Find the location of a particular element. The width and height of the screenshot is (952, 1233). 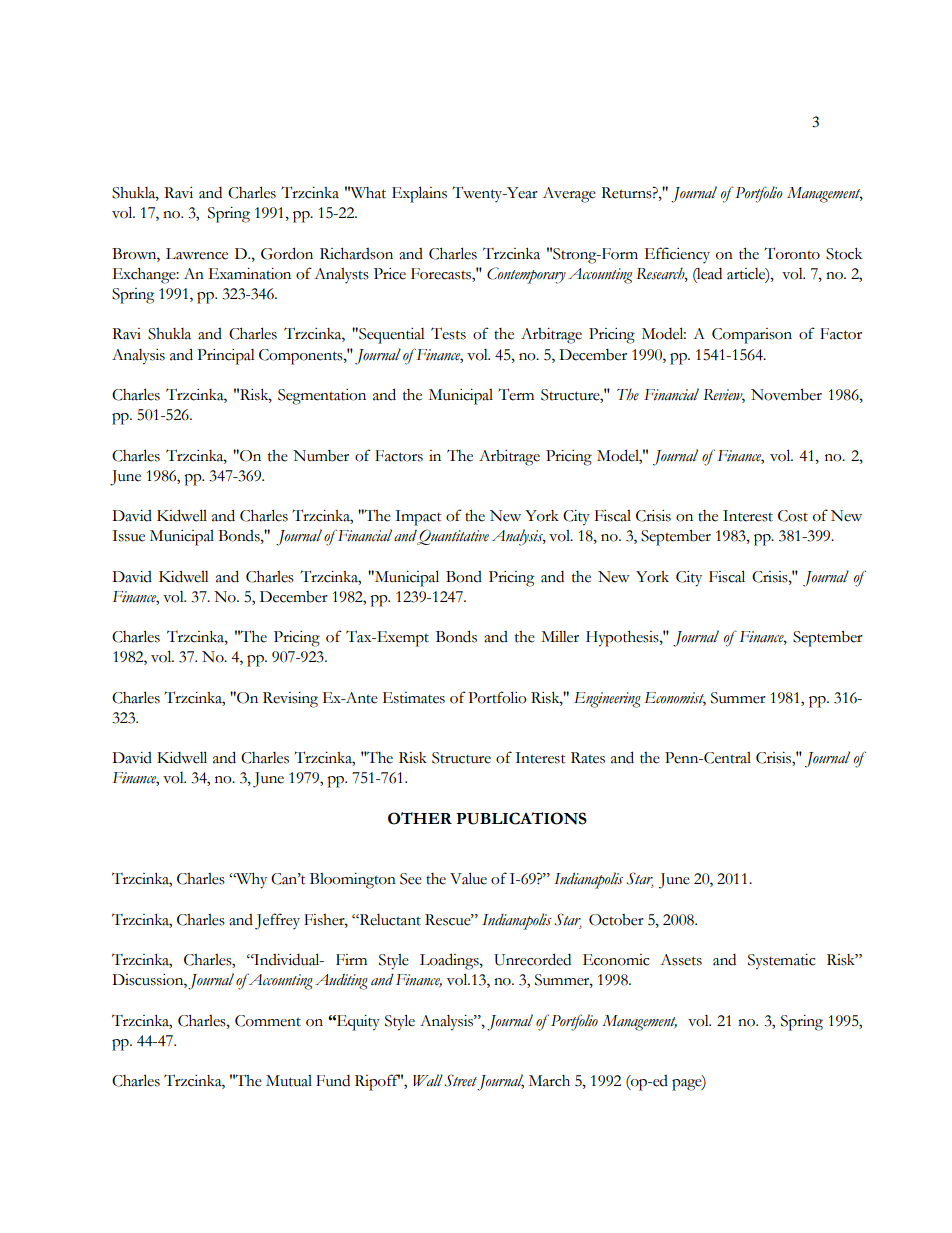

Cost is located at coordinates (793, 516).
